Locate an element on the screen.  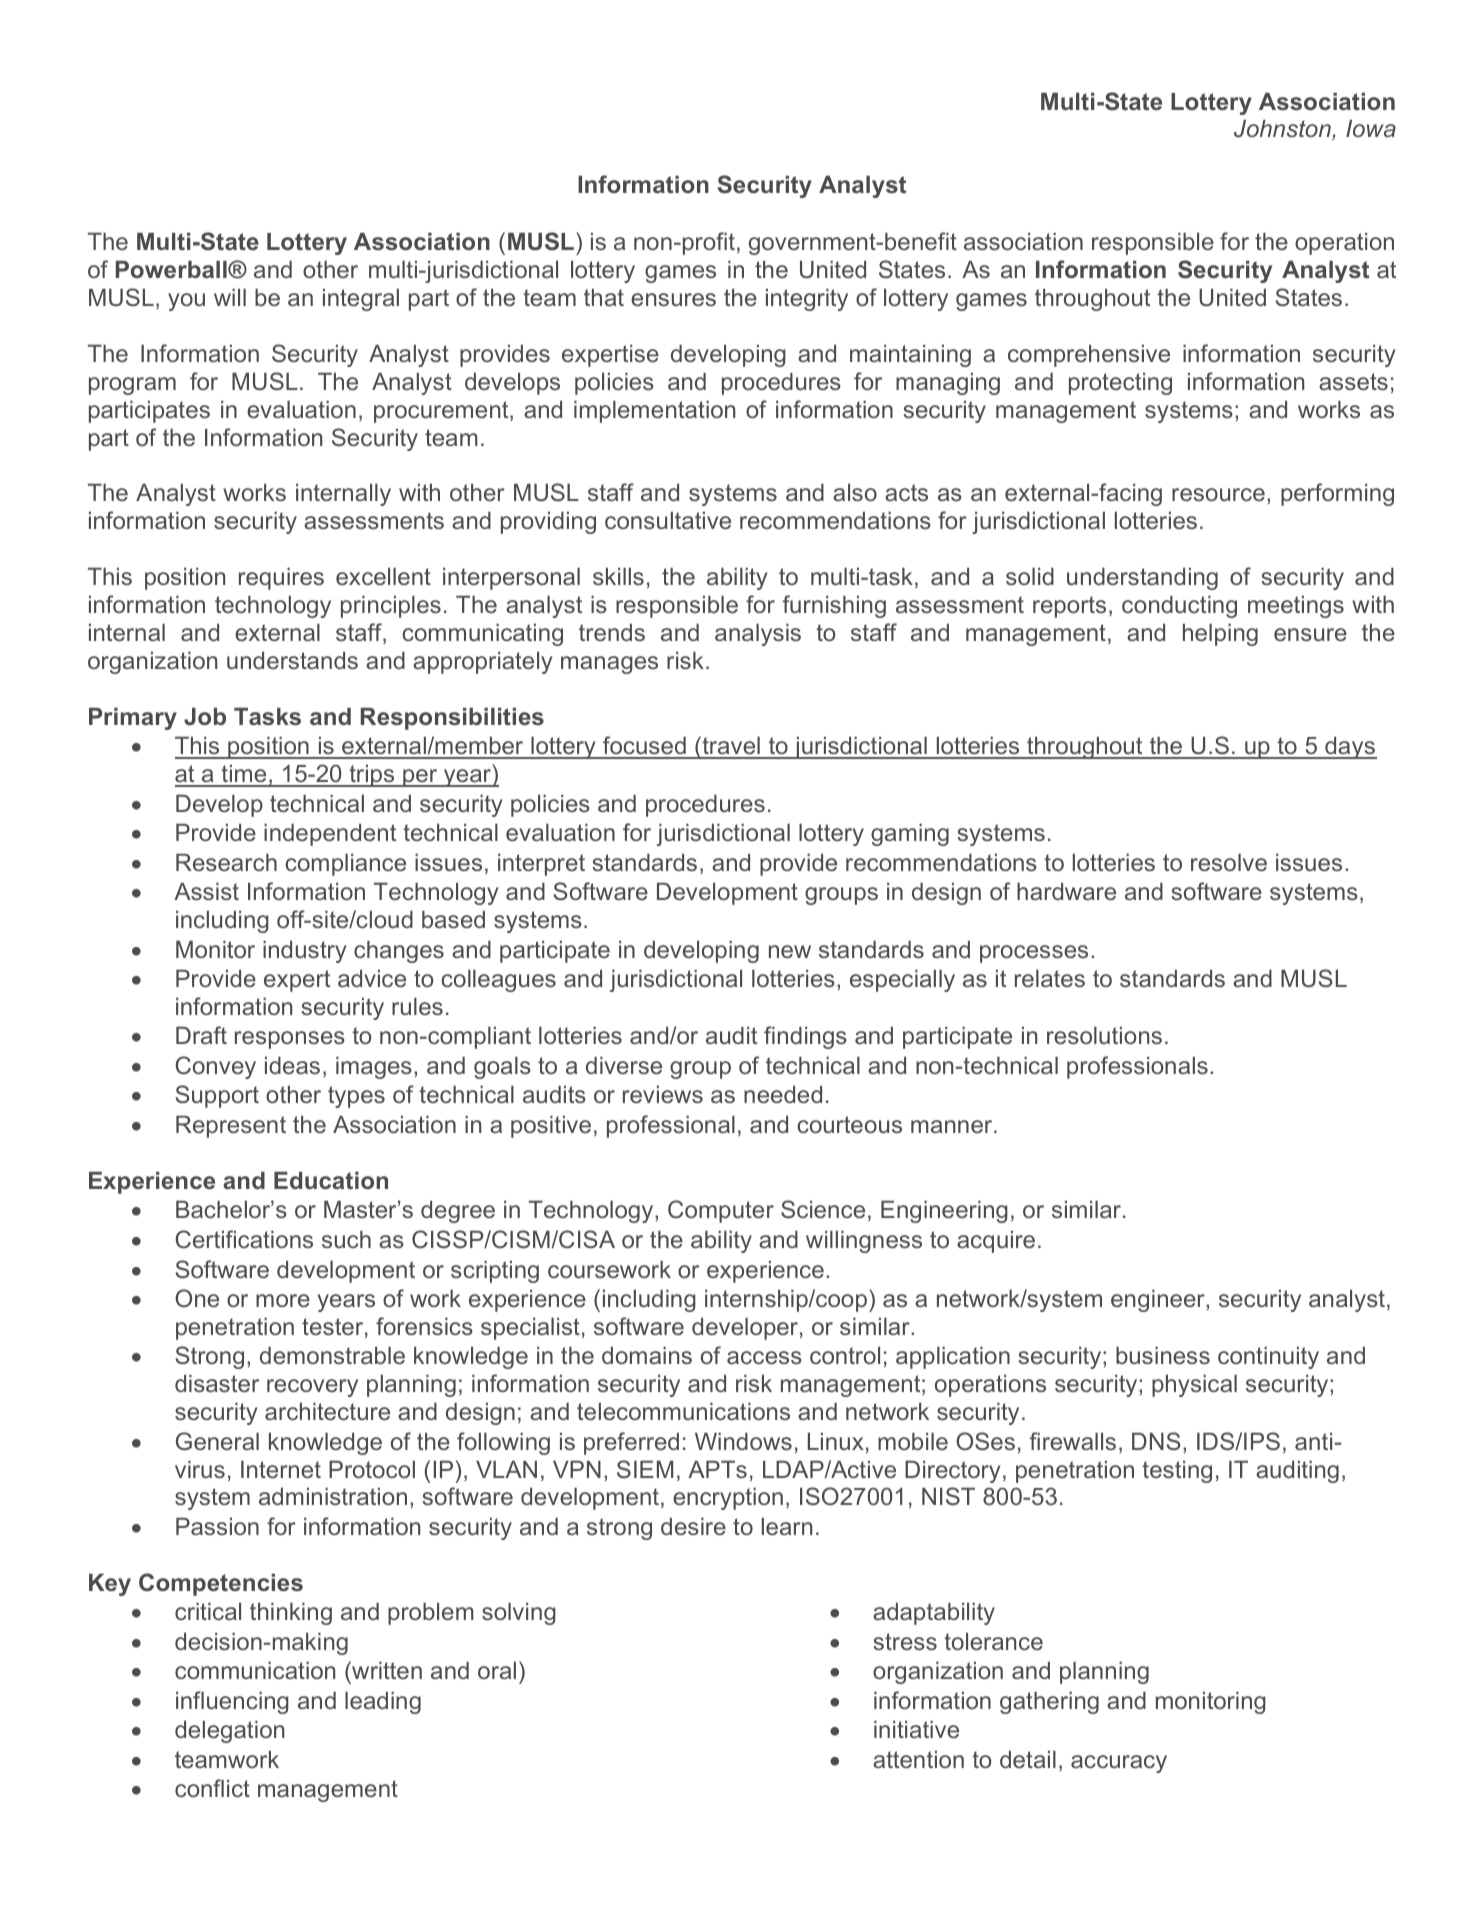
you is located at coordinates (186, 302).
